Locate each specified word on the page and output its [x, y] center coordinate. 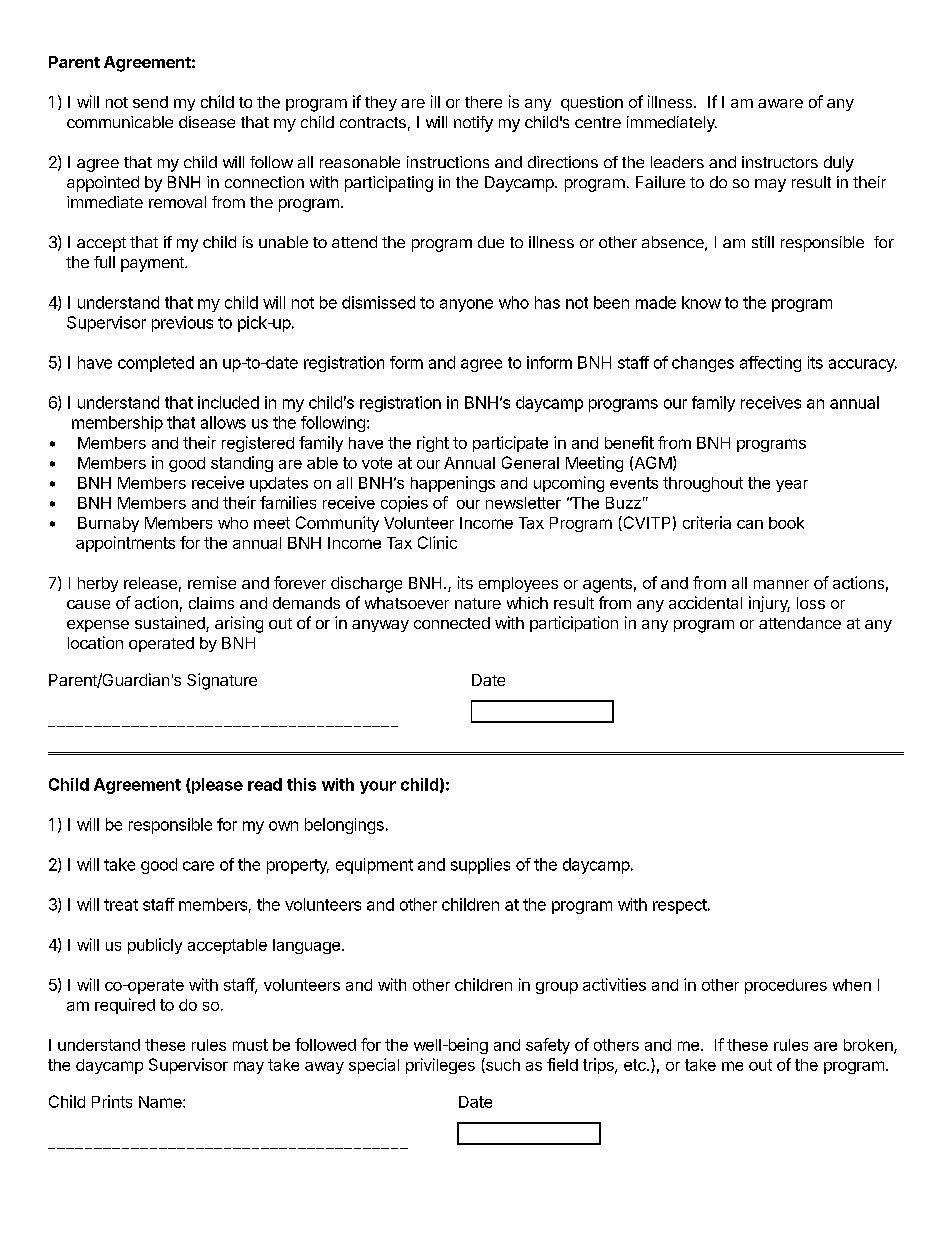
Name [161, 1102]
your [378, 787]
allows [223, 422]
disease [207, 122]
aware [780, 103]
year [792, 486]
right [433, 444]
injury [769, 604]
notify [473, 124]
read [265, 784]
